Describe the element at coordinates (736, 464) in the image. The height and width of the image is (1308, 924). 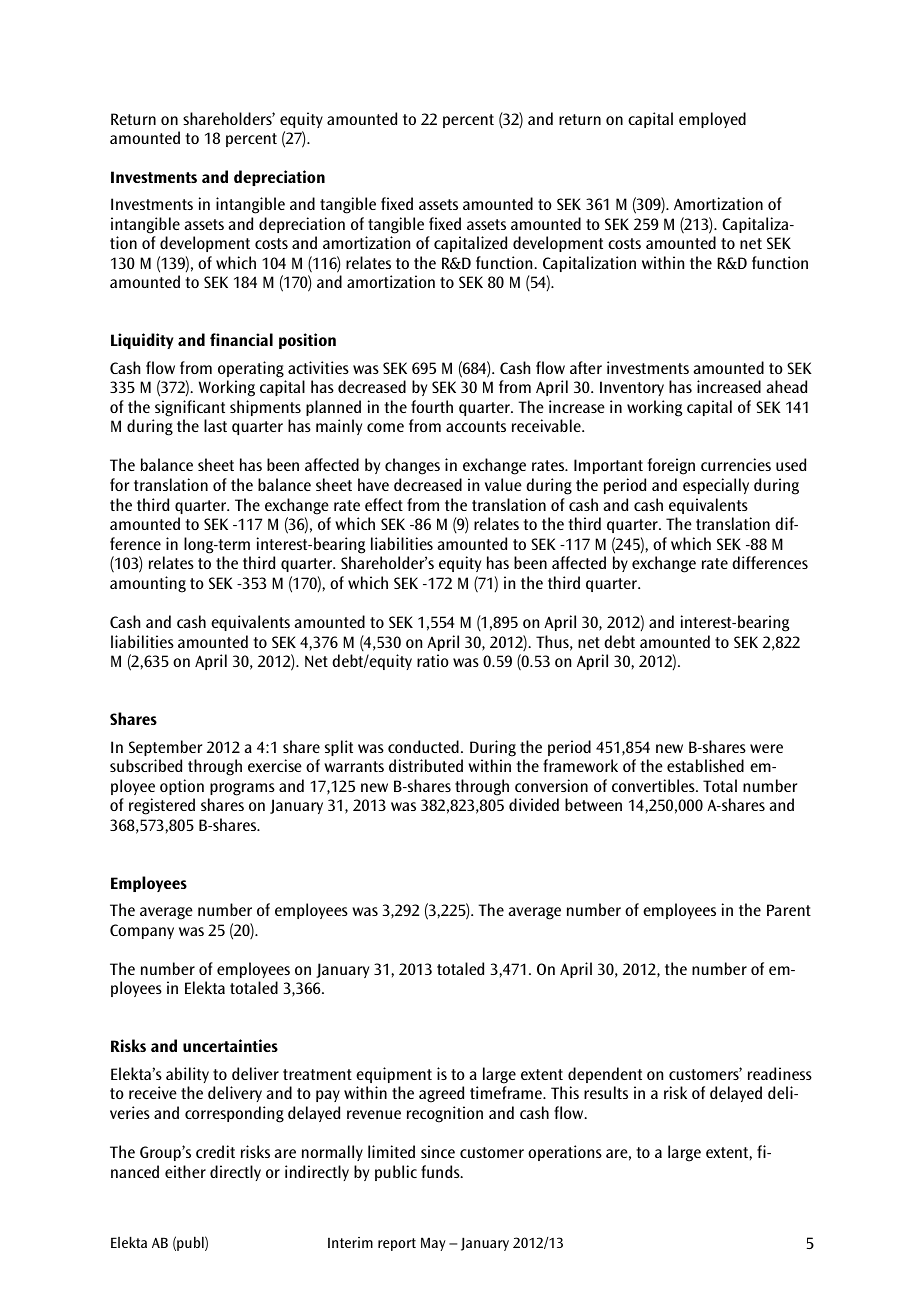
I see `currencies` at that location.
